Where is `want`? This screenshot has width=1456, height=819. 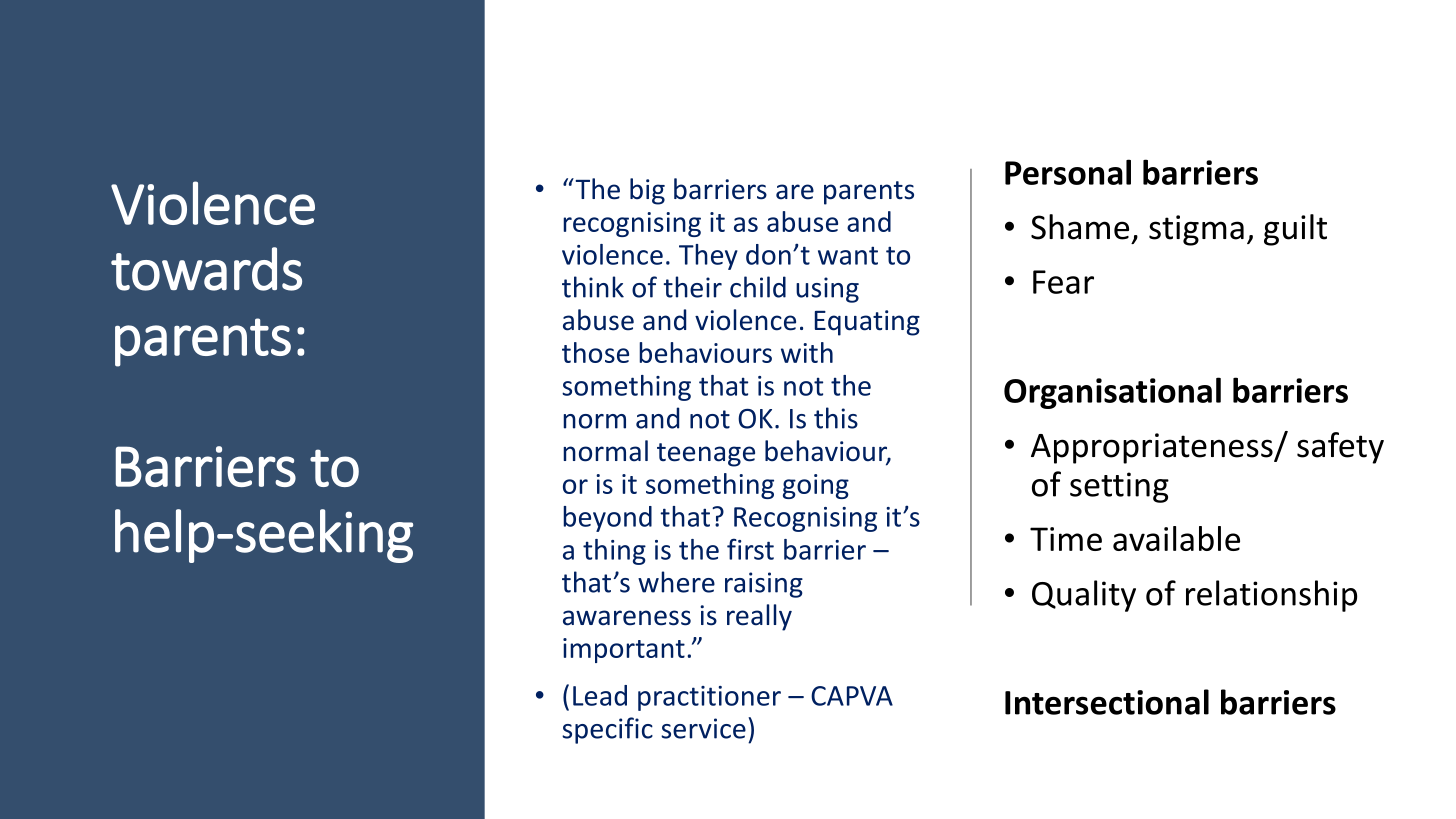 want is located at coordinates (848, 255).
